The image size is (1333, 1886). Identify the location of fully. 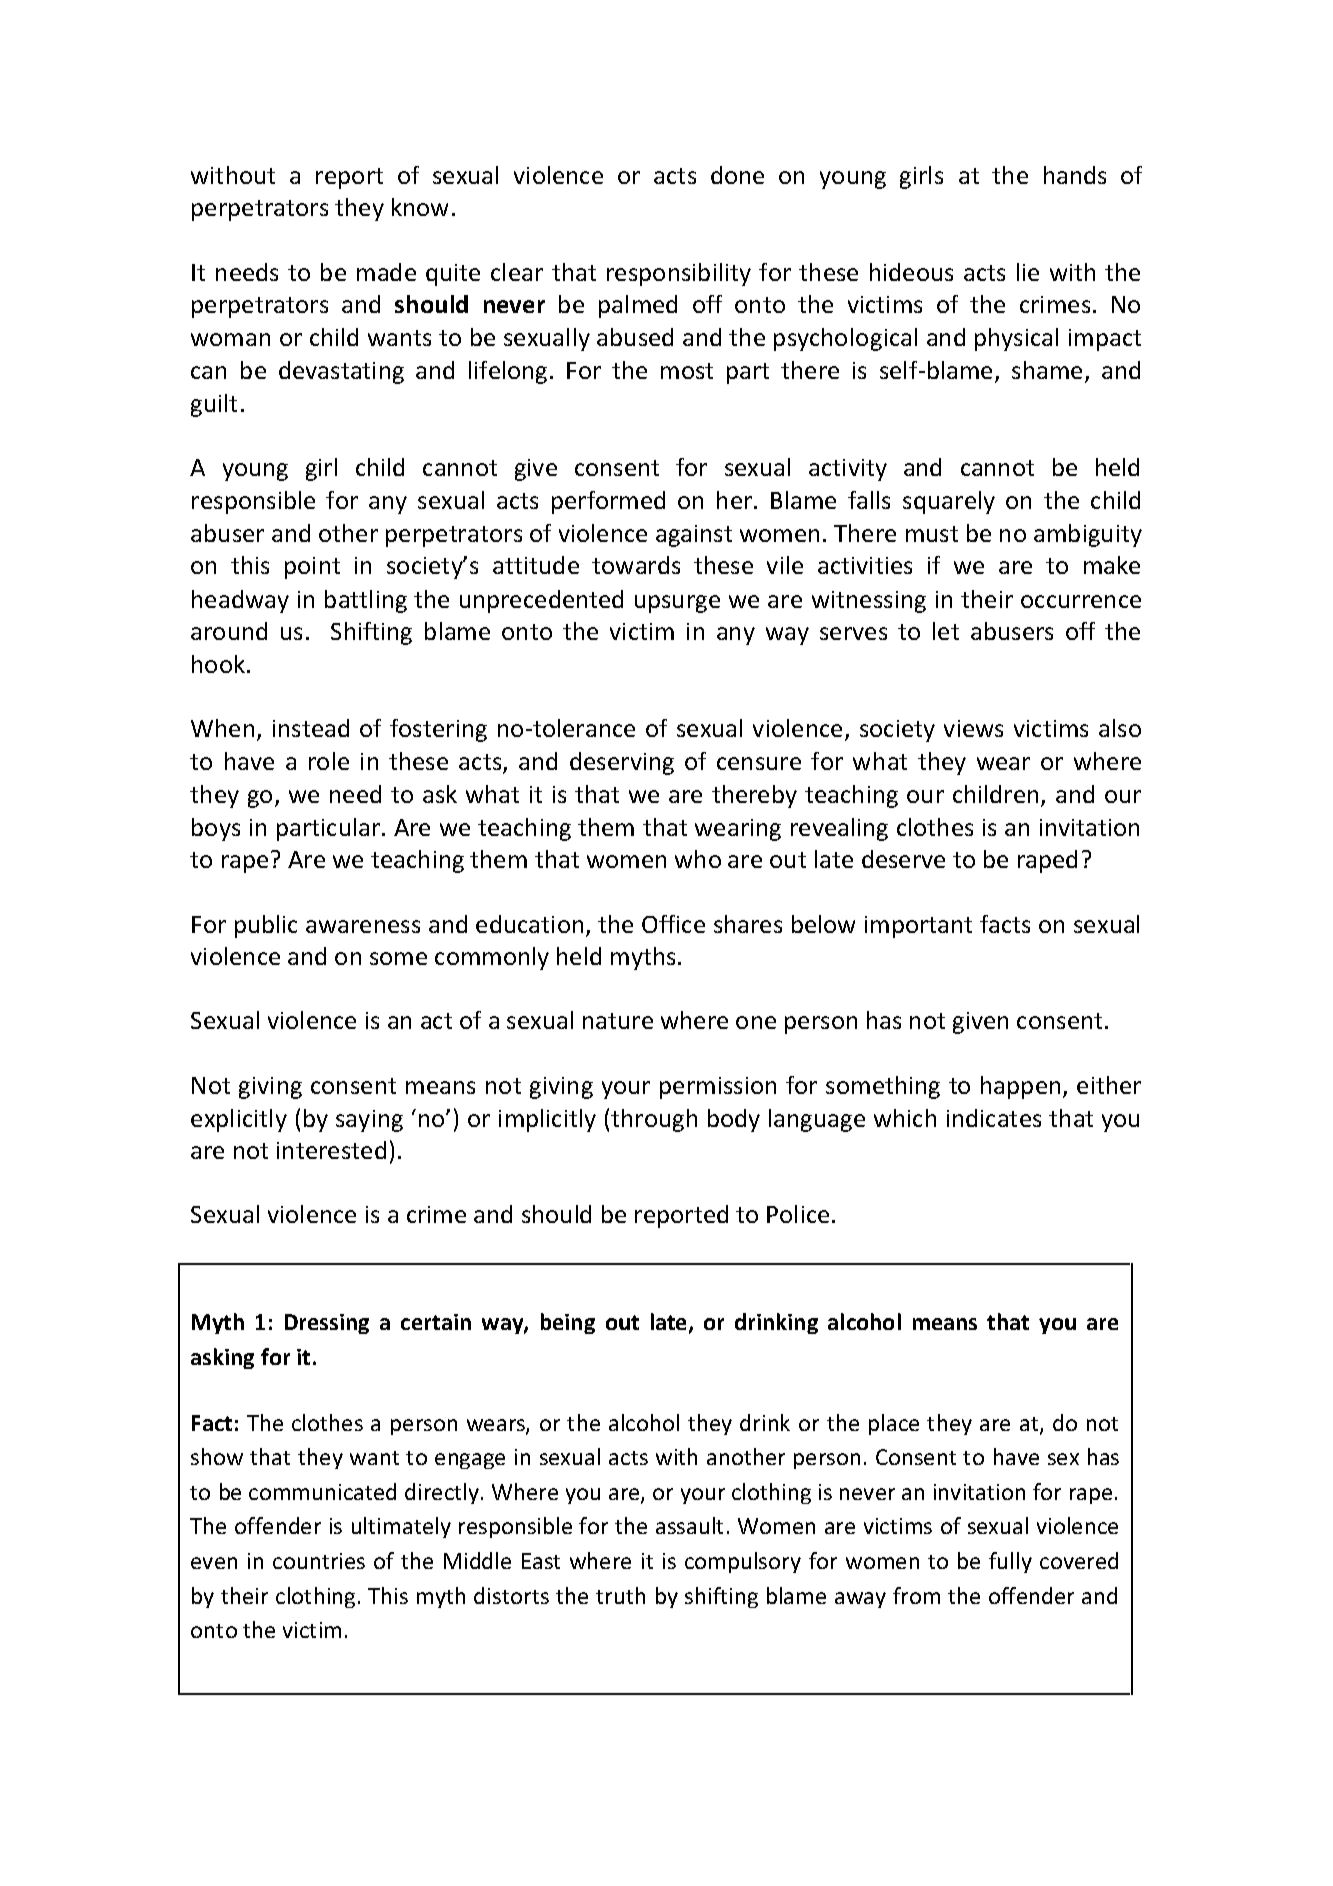
(1010, 1562).
